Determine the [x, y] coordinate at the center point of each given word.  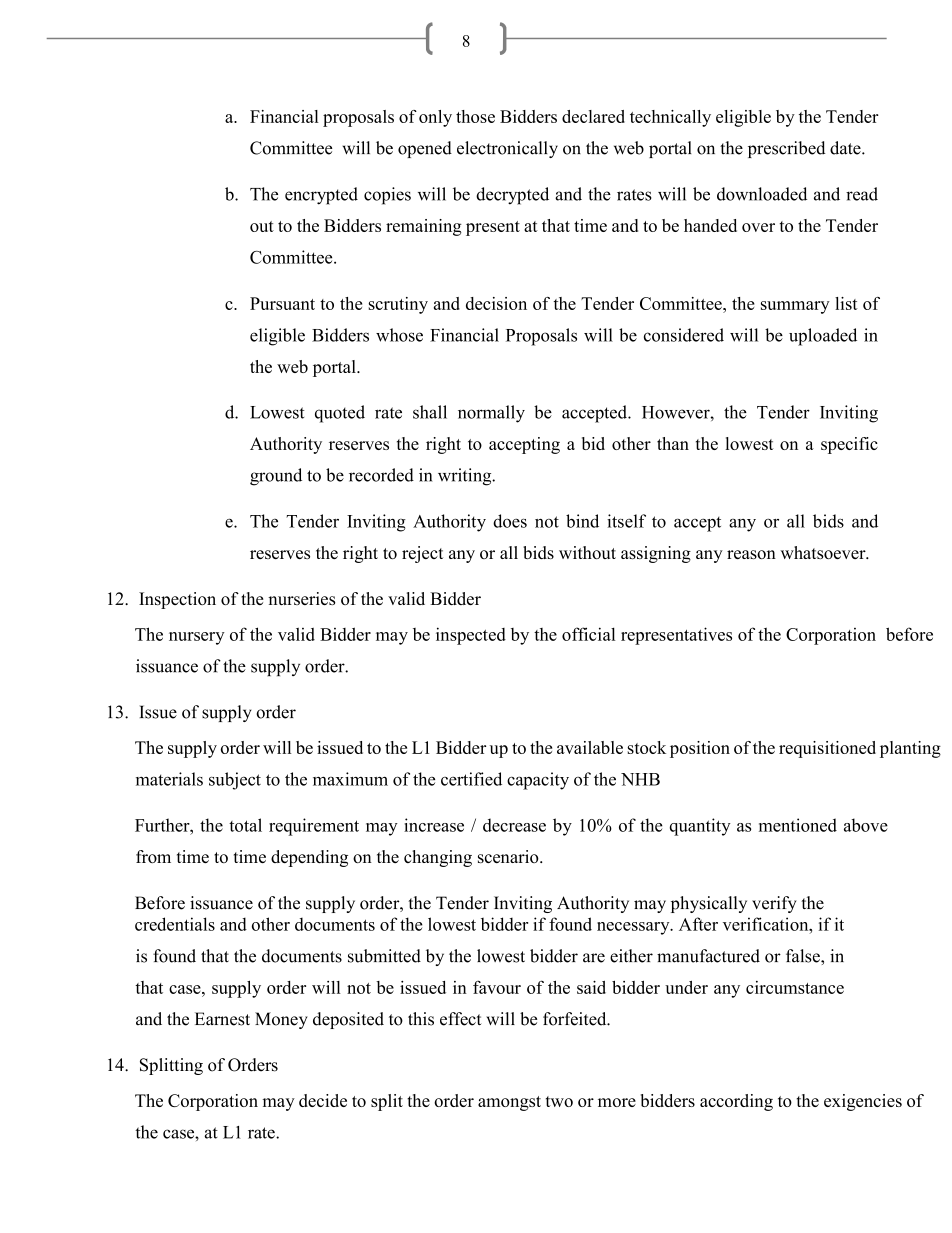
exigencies [863, 1102]
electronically [507, 149]
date [846, 148]
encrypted [321, 196]
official [588, 634]
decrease [514, 825]
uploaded [823, 337]
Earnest [222, 1019]
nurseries [302, 598]
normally [491, 414]
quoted [340, 414]
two [559, 1101]
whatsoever [824, 552]
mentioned [798, 825]
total [245, 825]
